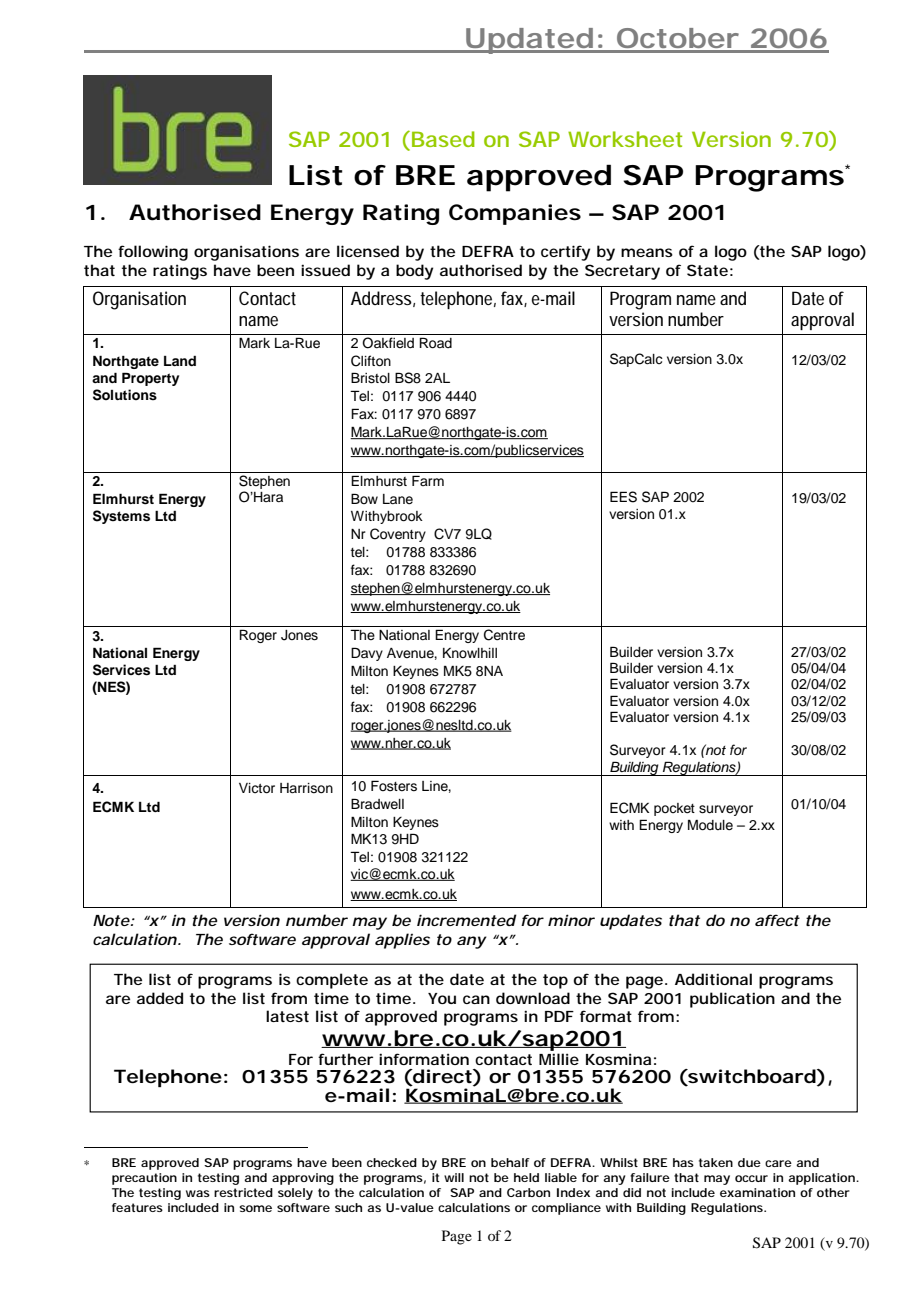  Describe the element at coordinates (198, 1193) in the screenshot. I see `was` at that location.
